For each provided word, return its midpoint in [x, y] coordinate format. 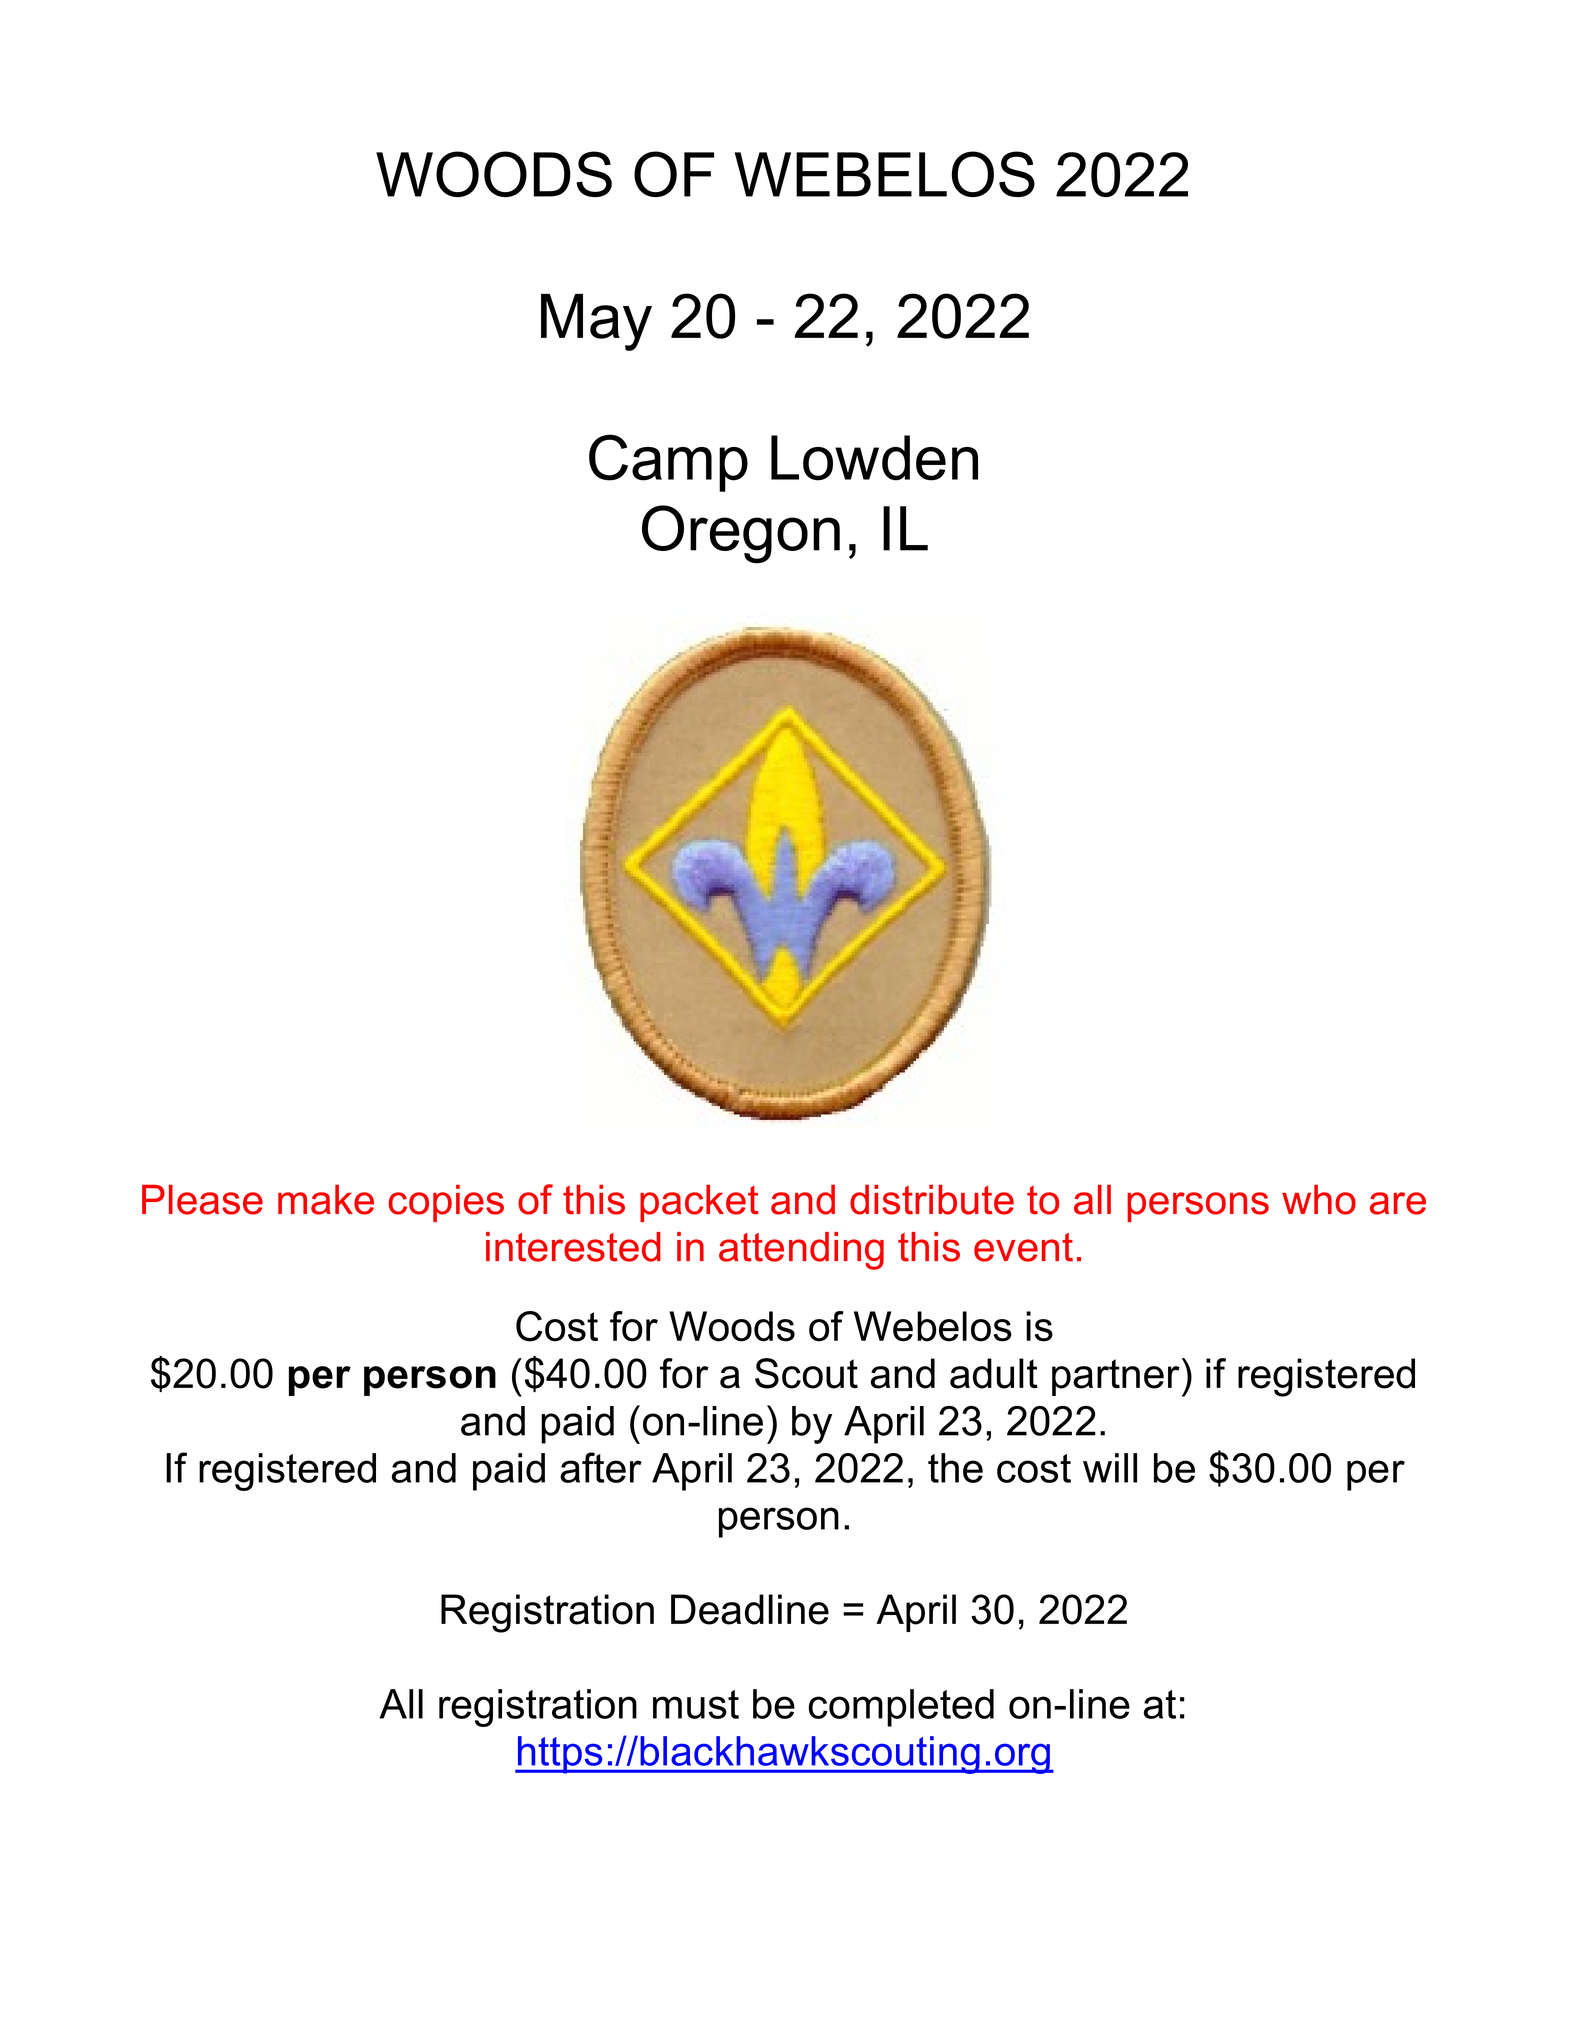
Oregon [741, 534]
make [326, 1200]
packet [699, 1203]
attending [801, 1251]
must [696, 1704]
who [1319, 1200]
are [1398, 1203]
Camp [668, 463]
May [596, 322]
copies [446, 1203]
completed [901, 1708]
